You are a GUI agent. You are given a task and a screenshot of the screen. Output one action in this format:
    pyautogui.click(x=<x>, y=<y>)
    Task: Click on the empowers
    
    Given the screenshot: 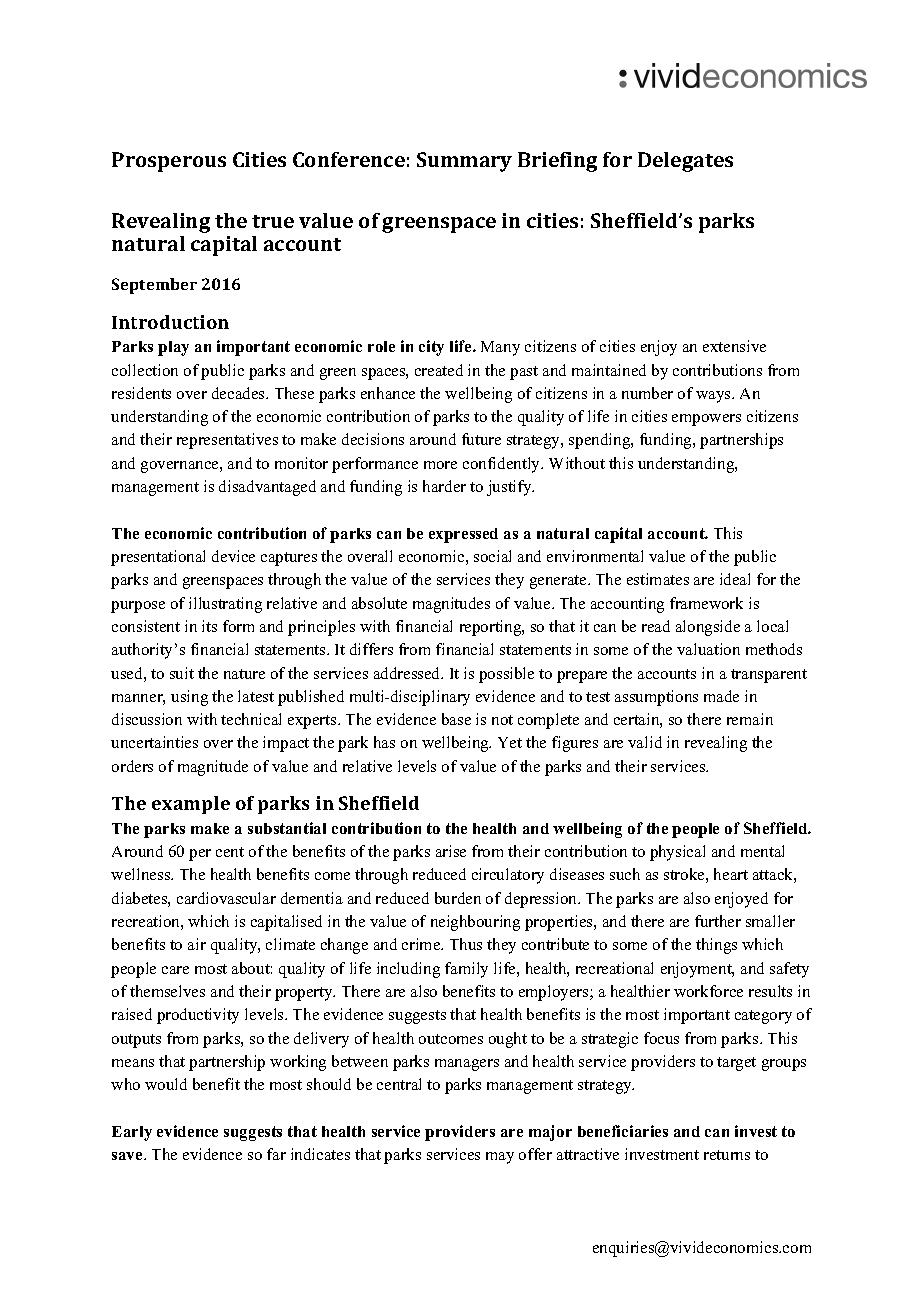 What is the action you would take?
    pyautogui.click(x=706, y=420)
